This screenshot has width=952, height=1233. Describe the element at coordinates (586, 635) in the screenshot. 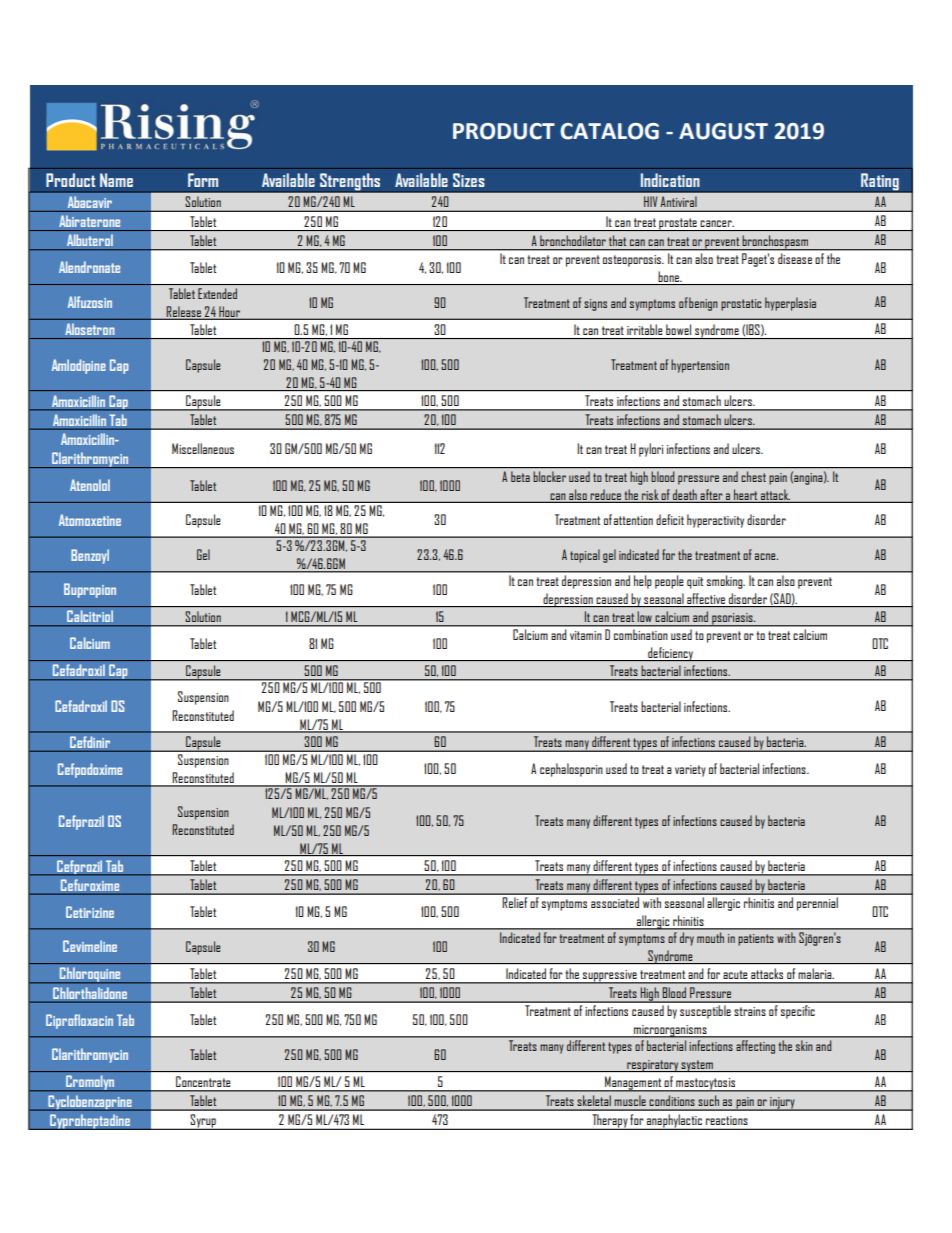

I see `vitamin` at that location.
